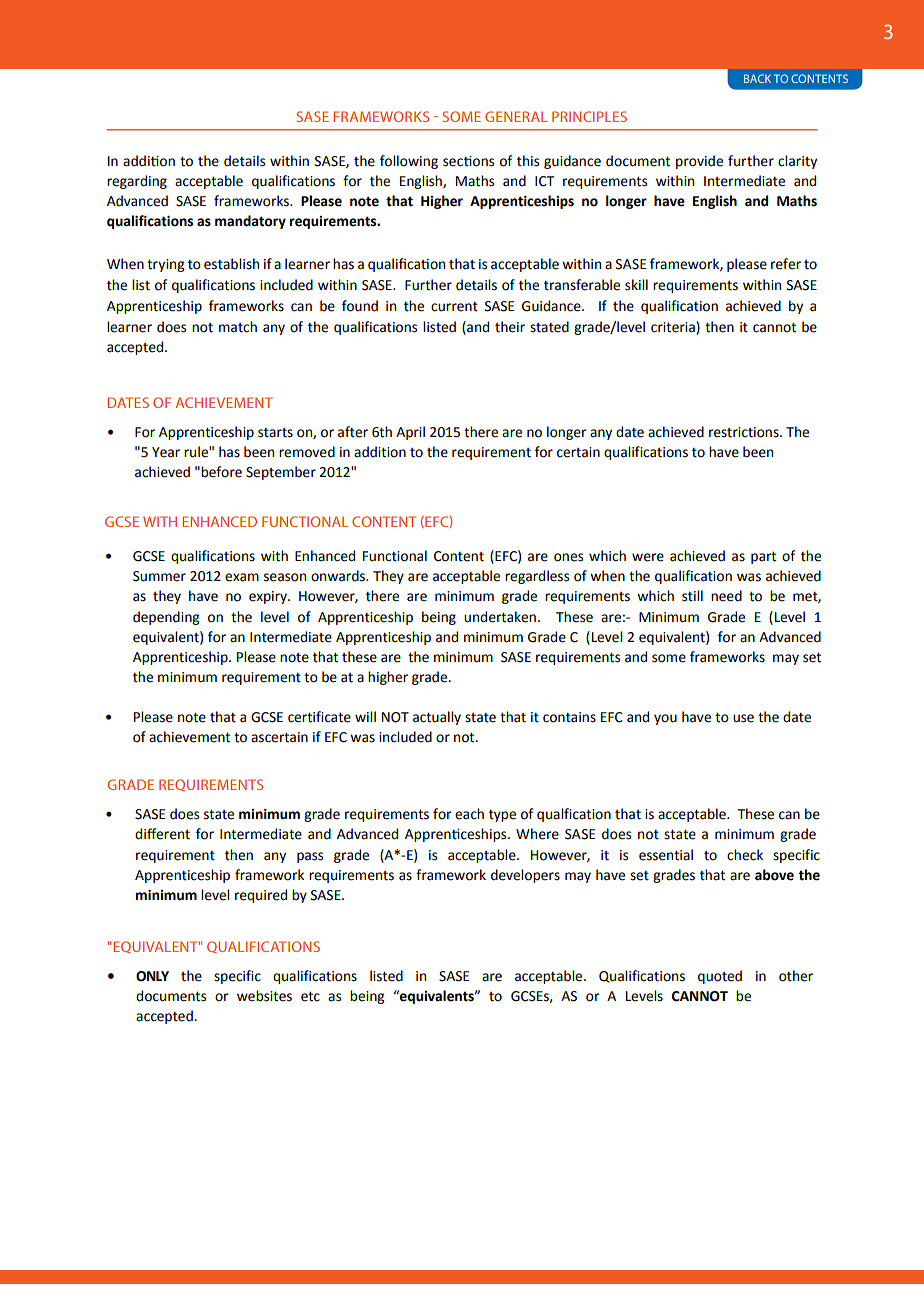 This image has height=1308, width=924. I want to click on exam, so click(242, 577).
